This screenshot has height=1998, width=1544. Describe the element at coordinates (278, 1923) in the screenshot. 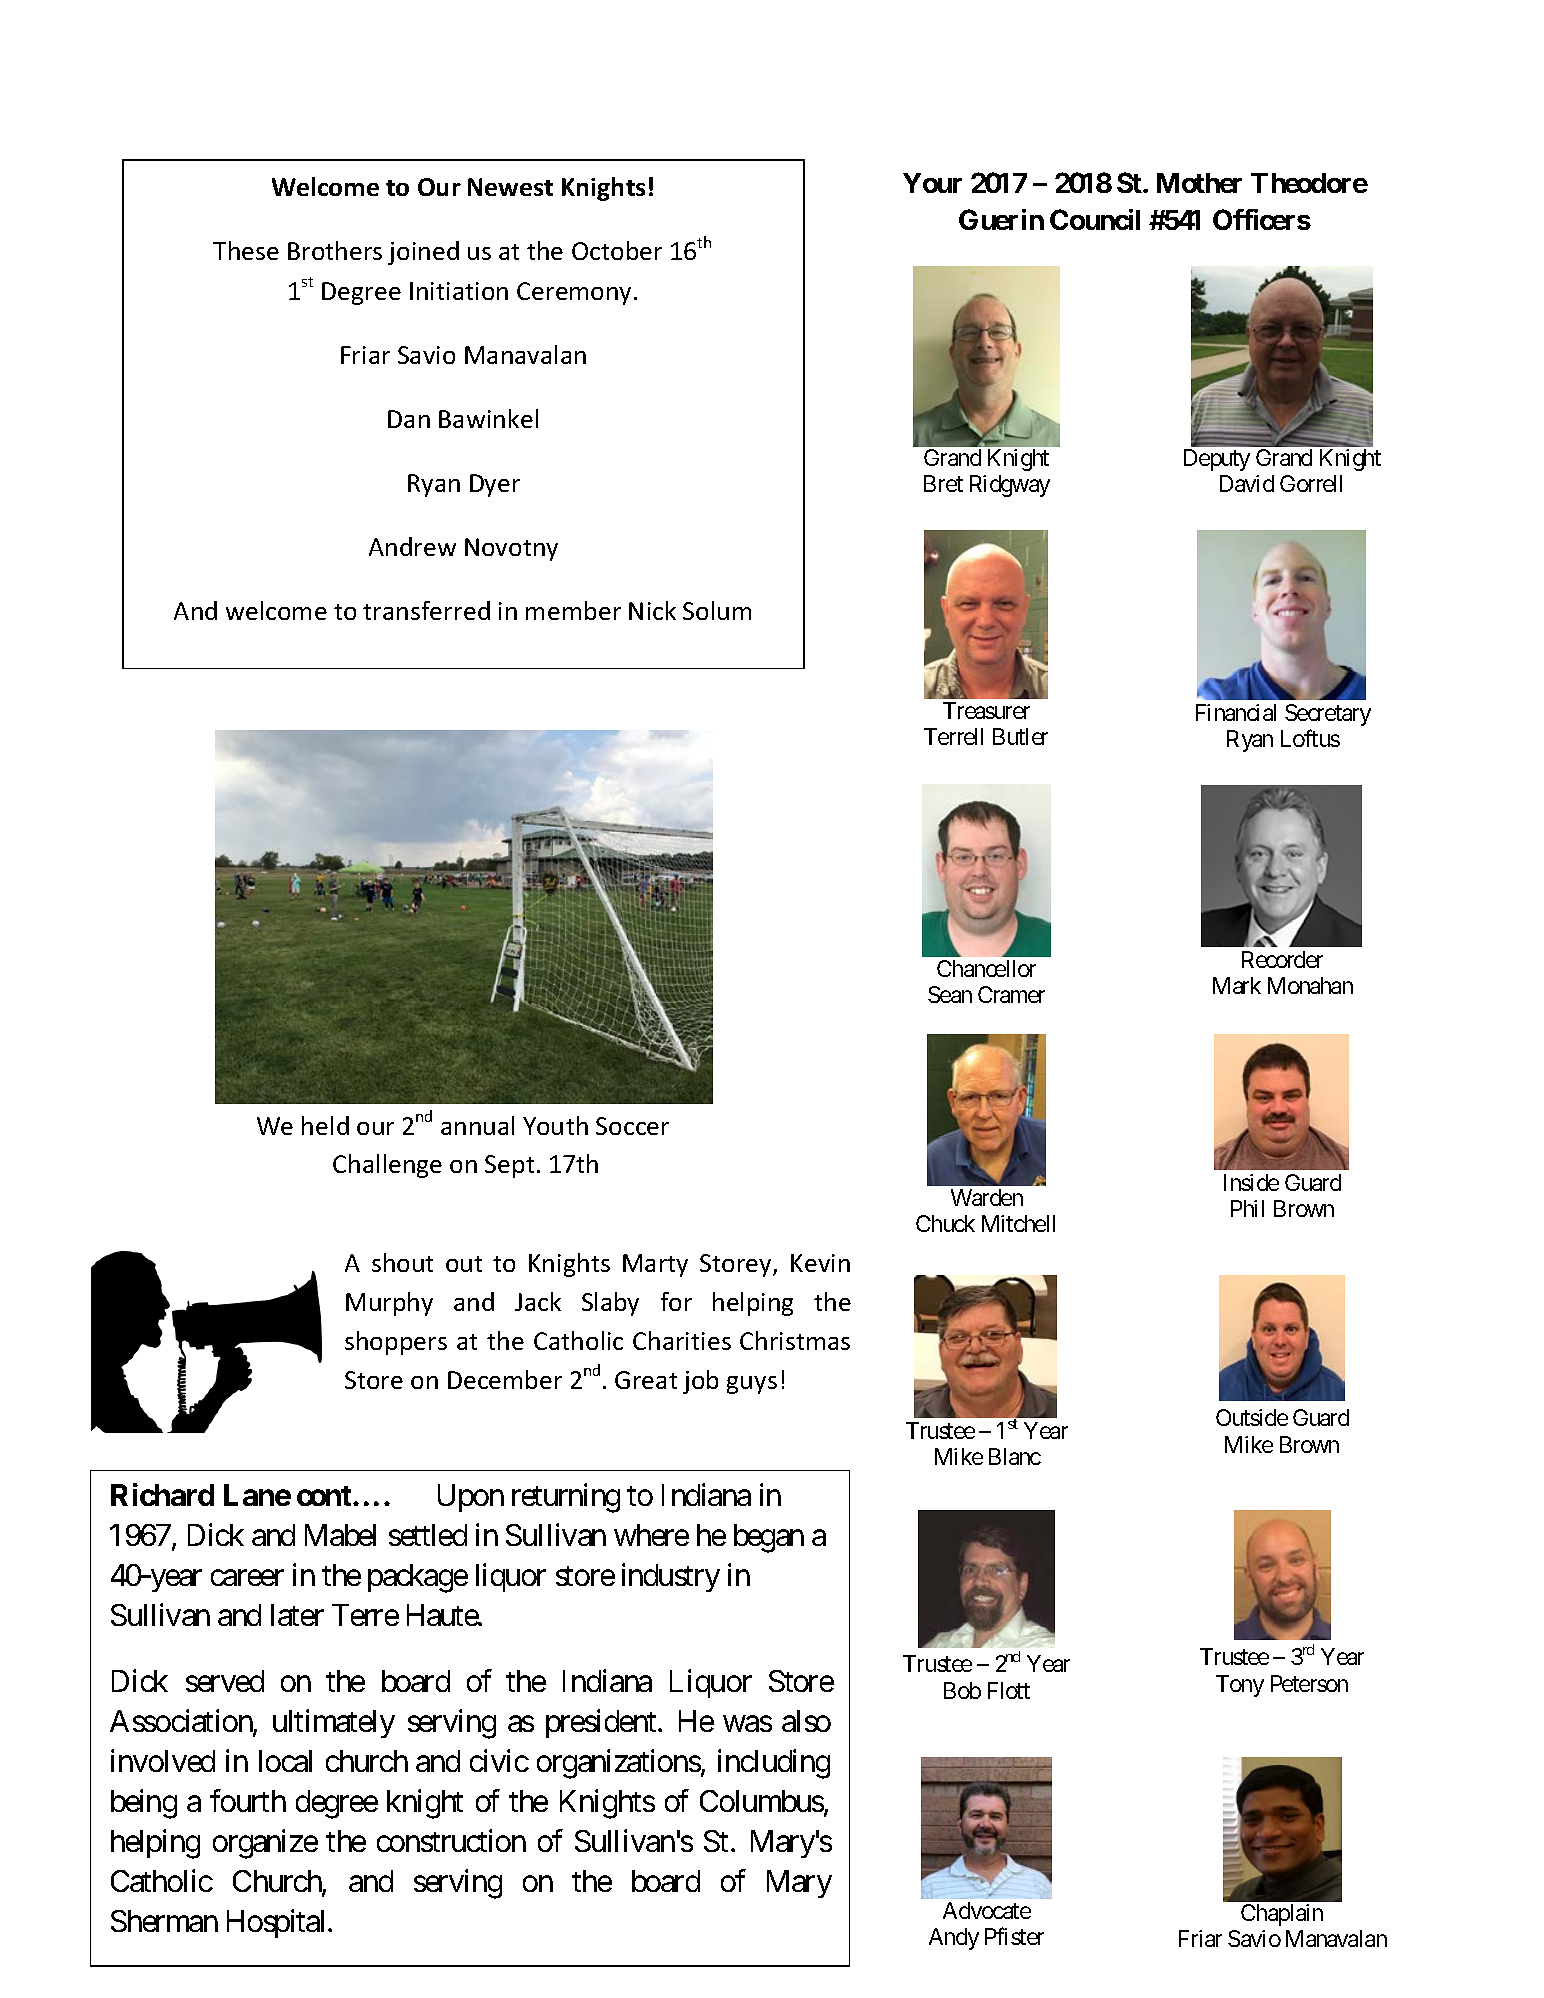

I see `Hospital` at that location.
